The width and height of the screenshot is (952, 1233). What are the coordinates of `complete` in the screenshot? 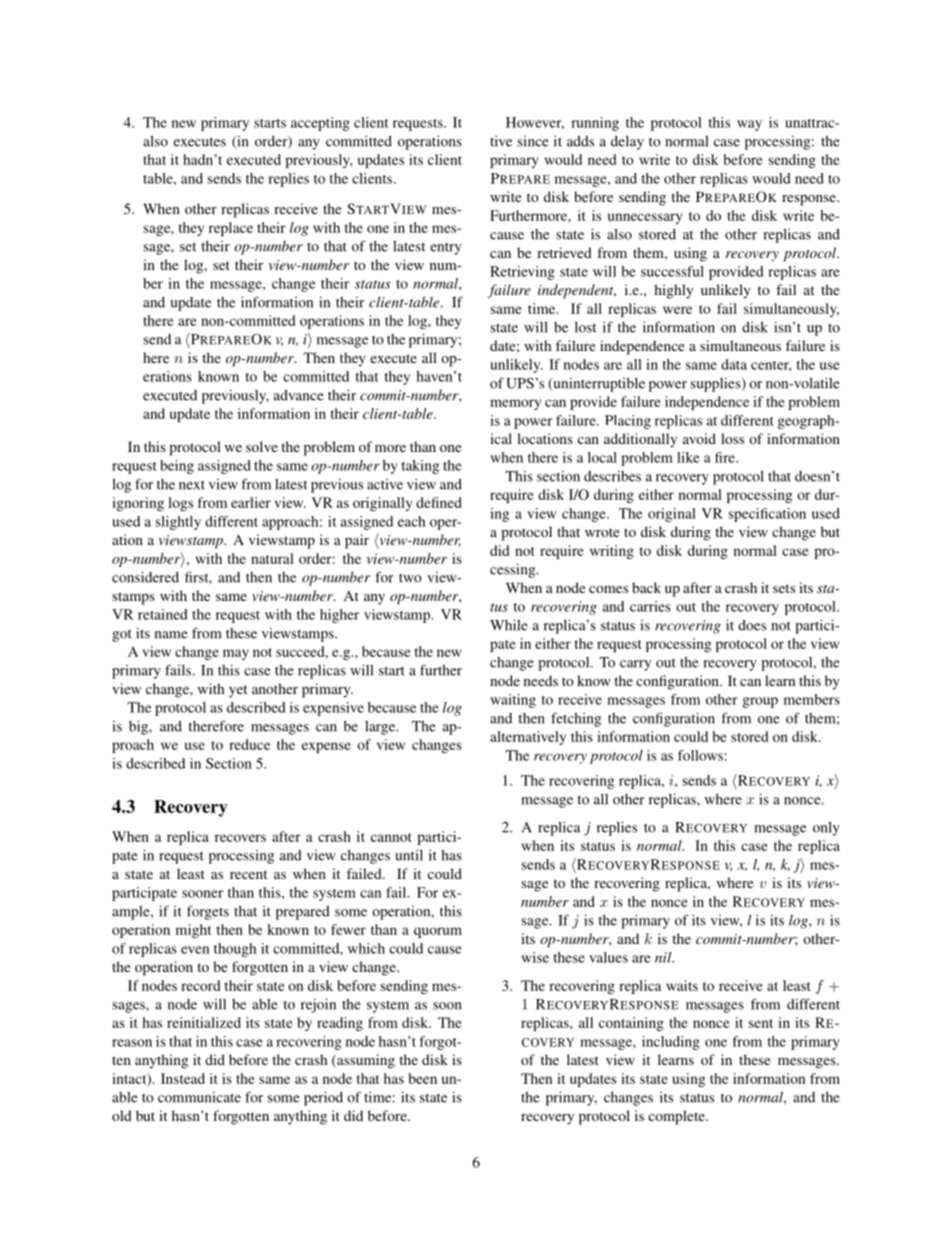 It's located at (677, 1117).
